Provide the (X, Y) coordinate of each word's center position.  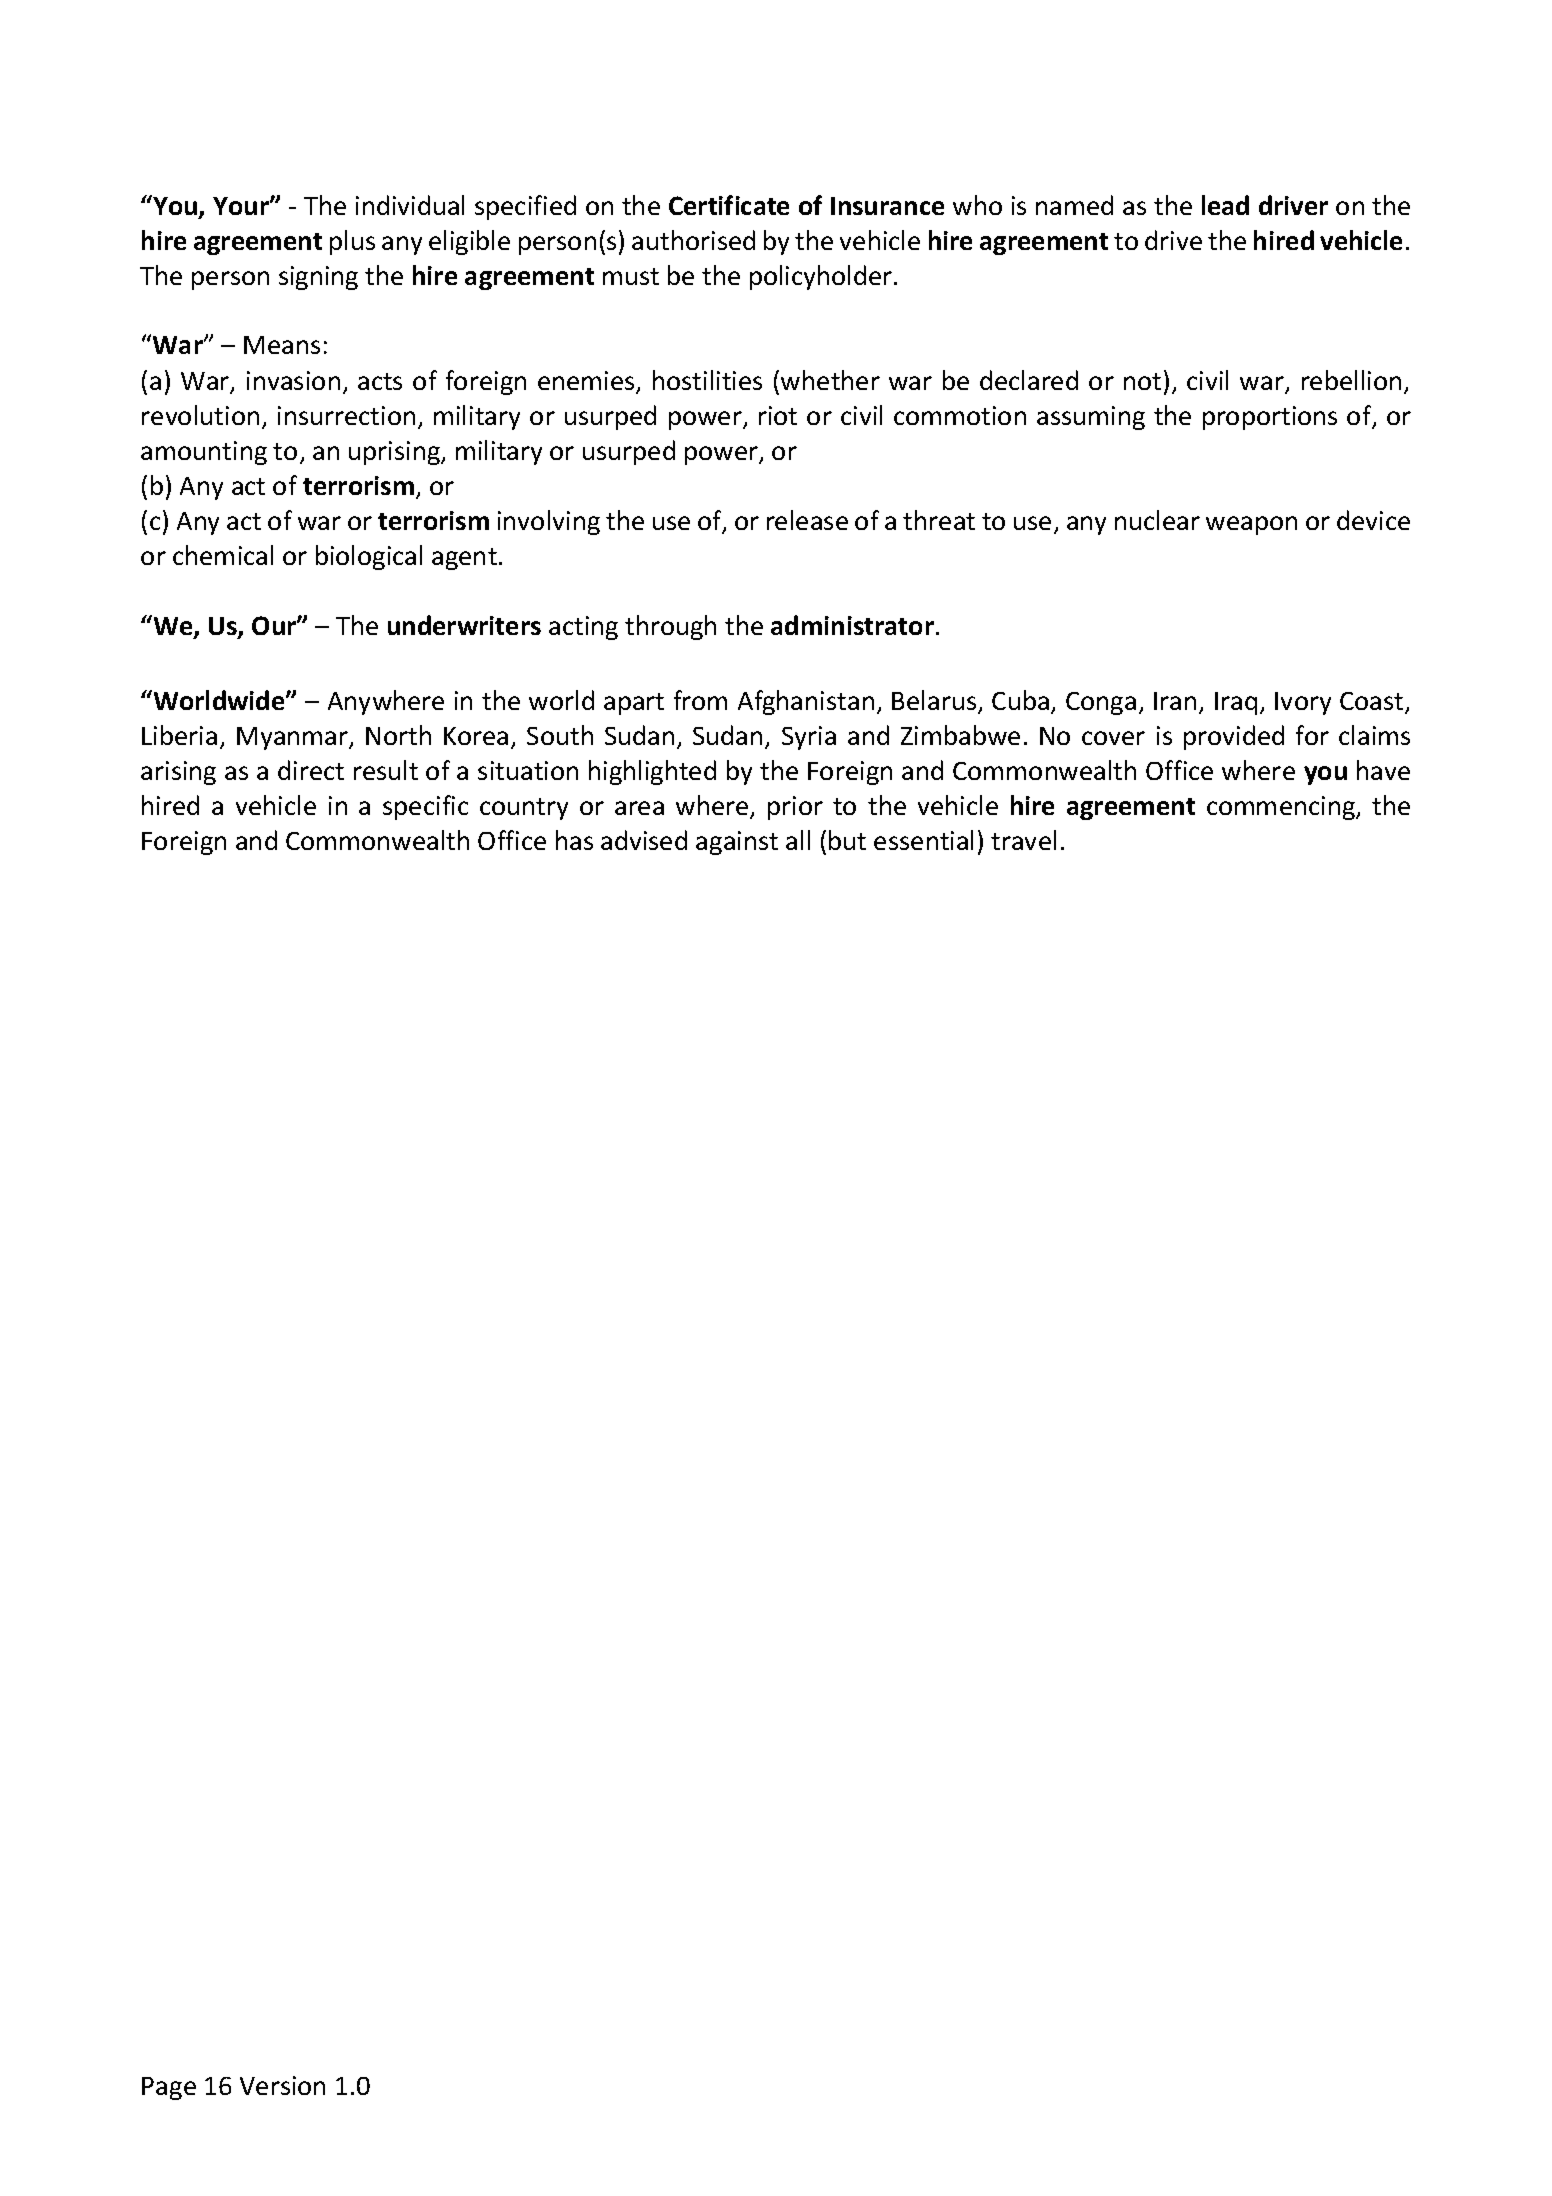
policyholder (822, 277)
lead (1225, 205)
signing (318, 278)
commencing (1282, 808)
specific (425, 807)
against (737, 843)
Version (282, 2085)
